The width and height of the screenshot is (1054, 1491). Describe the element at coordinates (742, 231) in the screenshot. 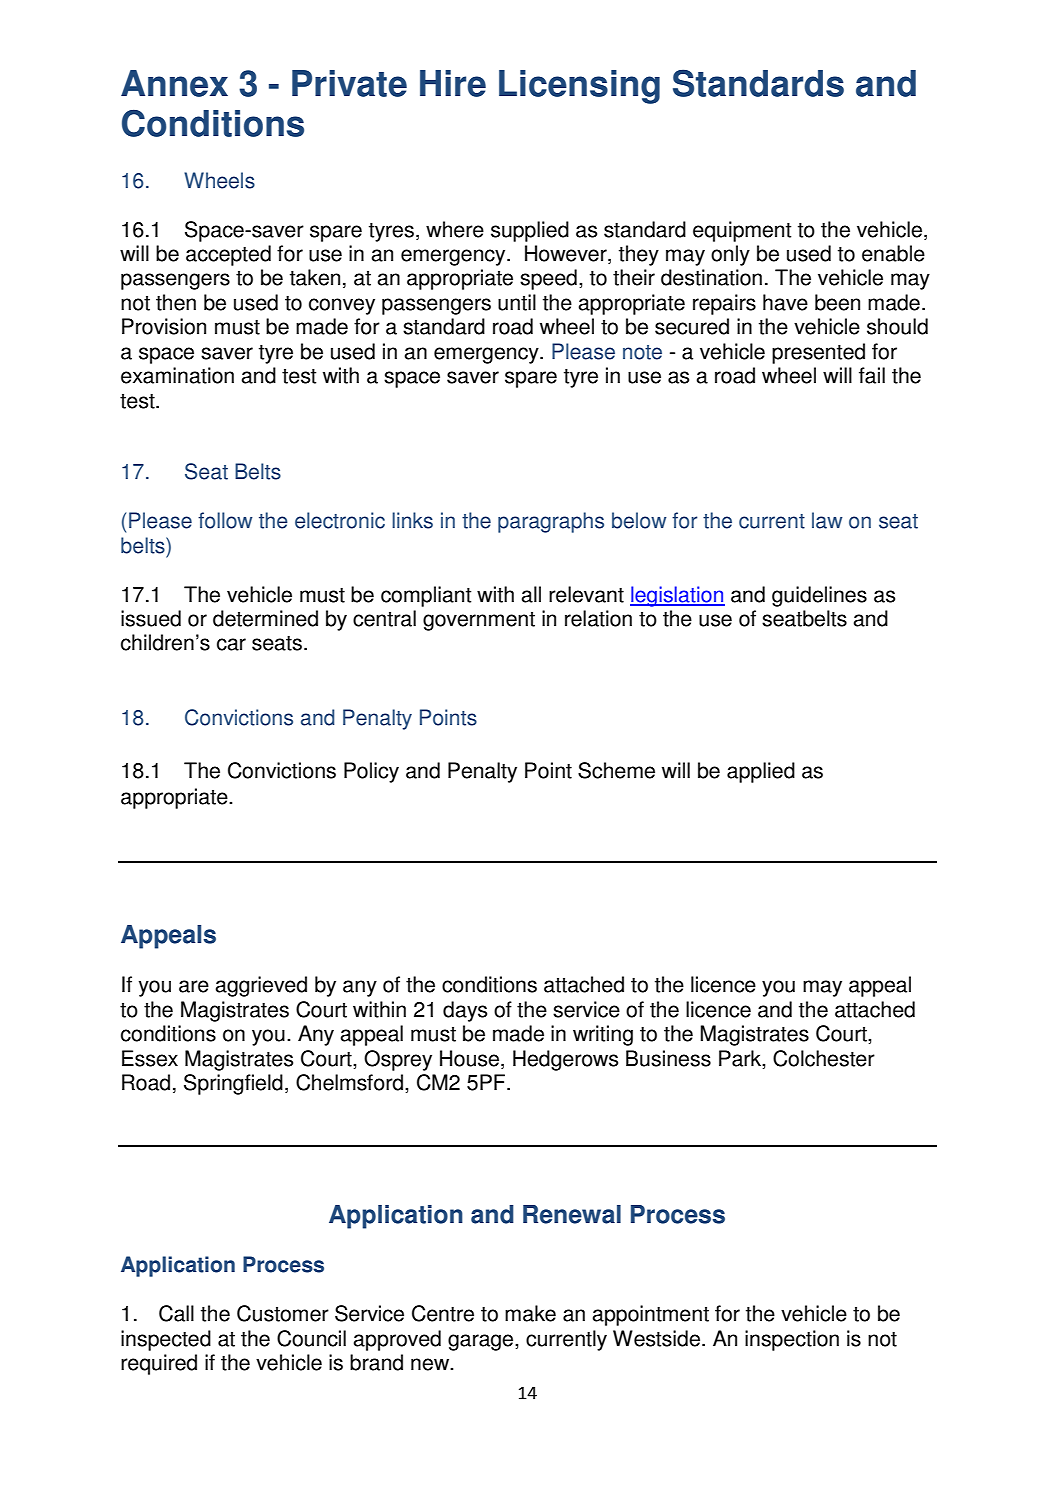

I see `equipment` at that location.
